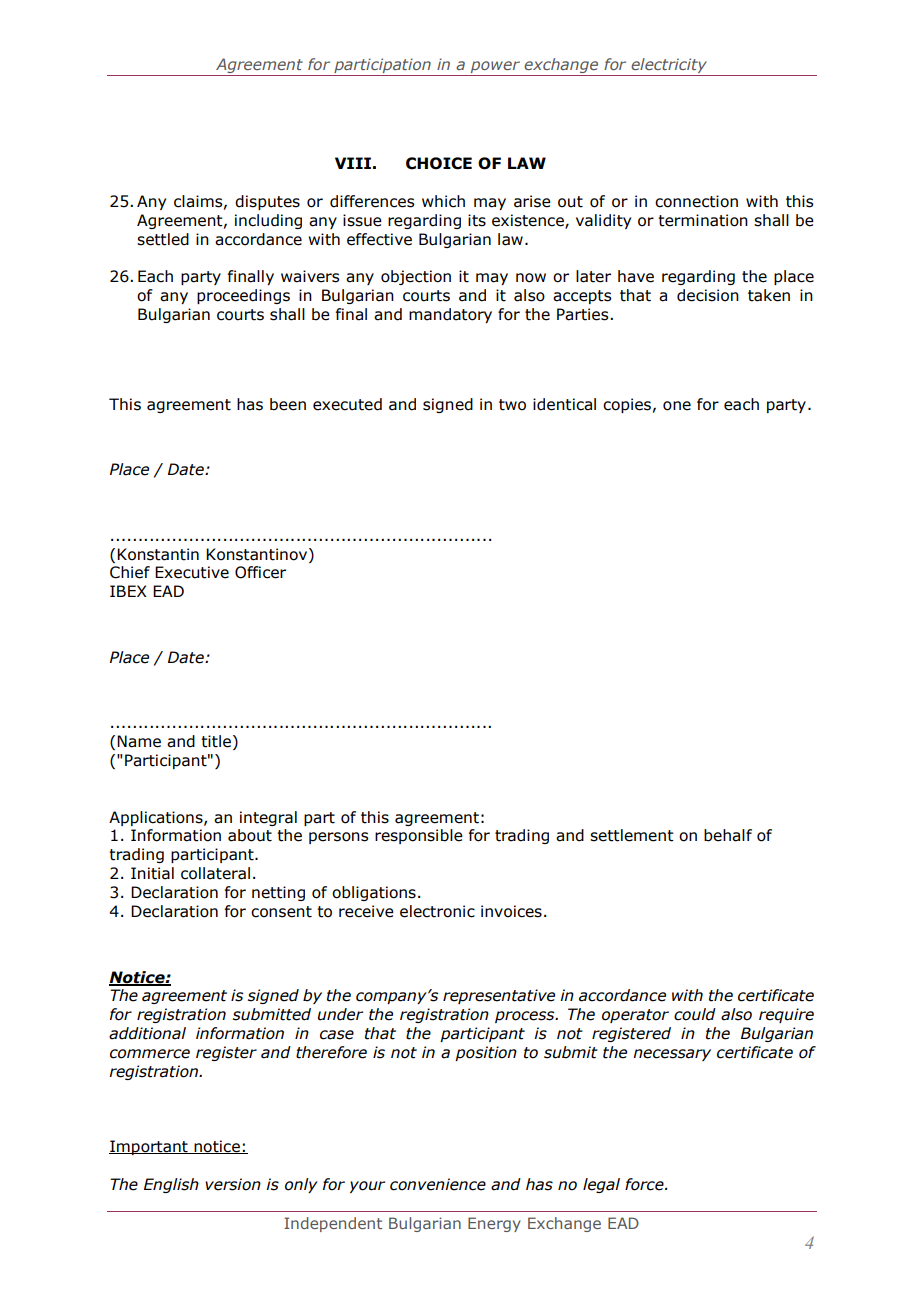 The height and width of the document is (1308, 924). Describe the element at coordinates (260, 572) in the document. I see `Officer` at that location.
